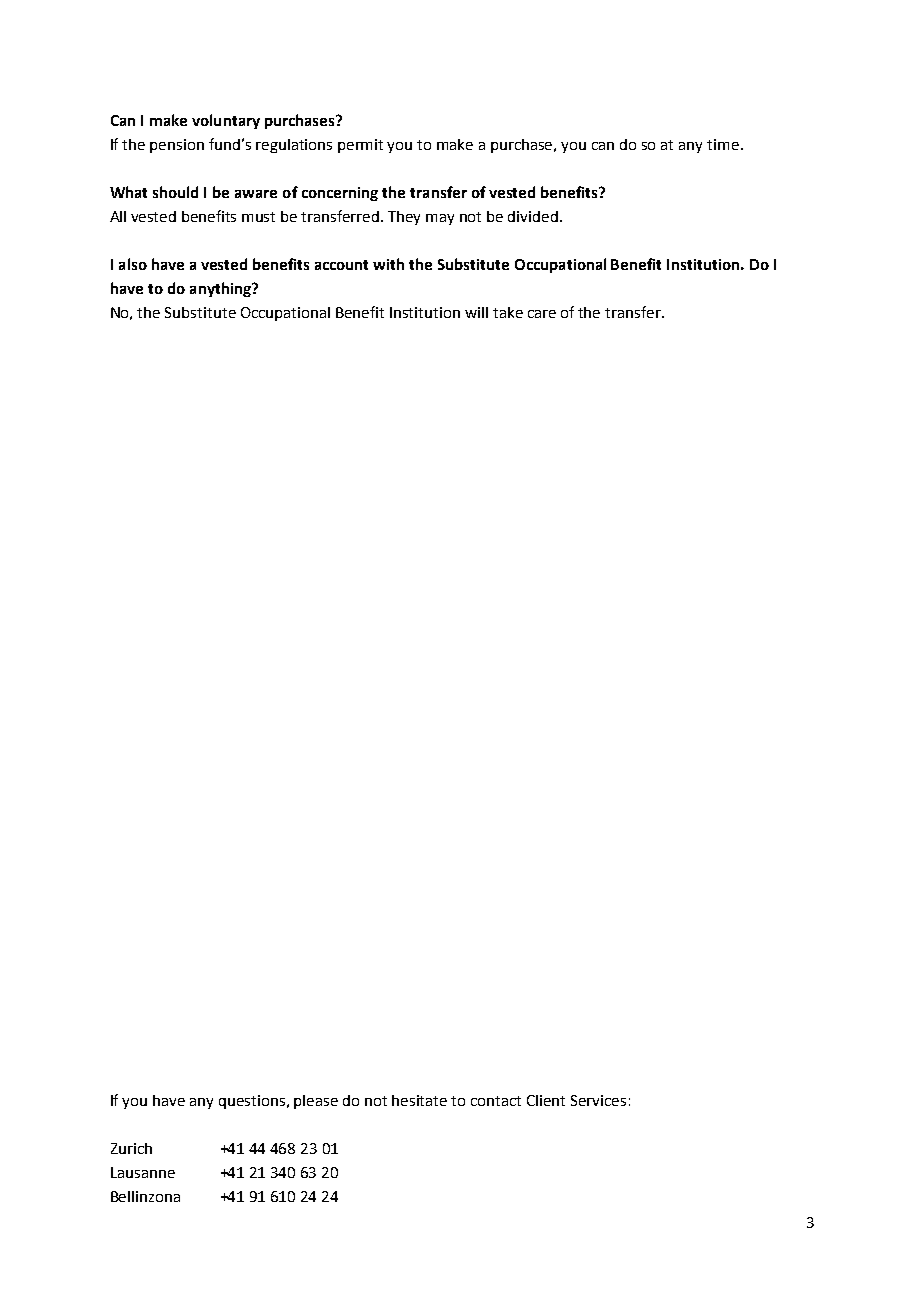 This page has width=924, height=1308. Describe the element at coordinates (177, 146) in the page. I see `pension` at that location.
